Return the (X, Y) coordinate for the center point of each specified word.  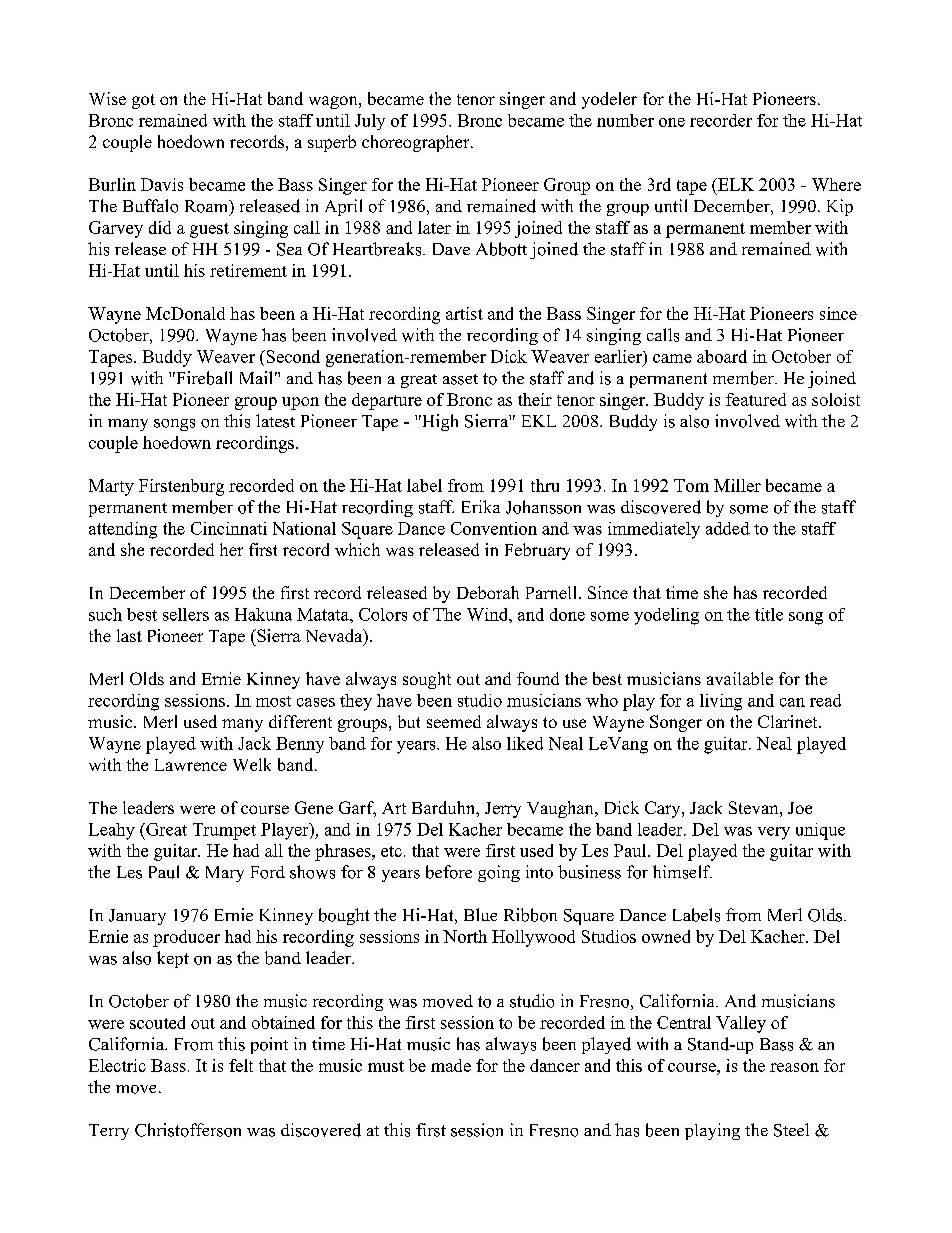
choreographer (417, 143)
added (728, 528)
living (721, 702)
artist (464, 313)
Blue (480, 914)
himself (682, 872)
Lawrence (191, 765)
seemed (454, 721)
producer (186, 938)
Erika (481, 506)
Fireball (203, 378)
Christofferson (188, 1130)
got (143, 101)
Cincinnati (229, 528)
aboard (722, 356)
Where (836, 184)
